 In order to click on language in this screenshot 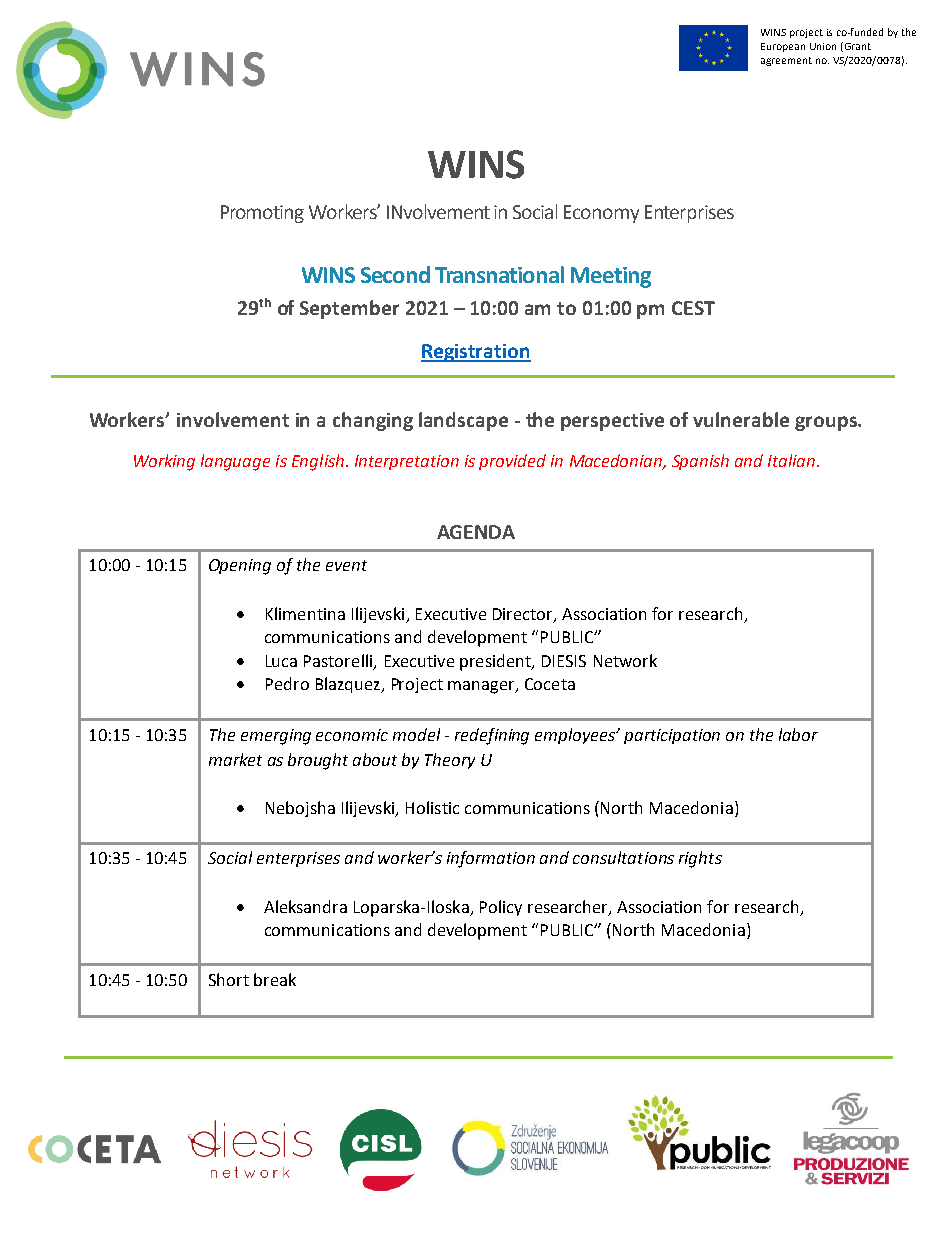, I will do `click(235, 462)`.
